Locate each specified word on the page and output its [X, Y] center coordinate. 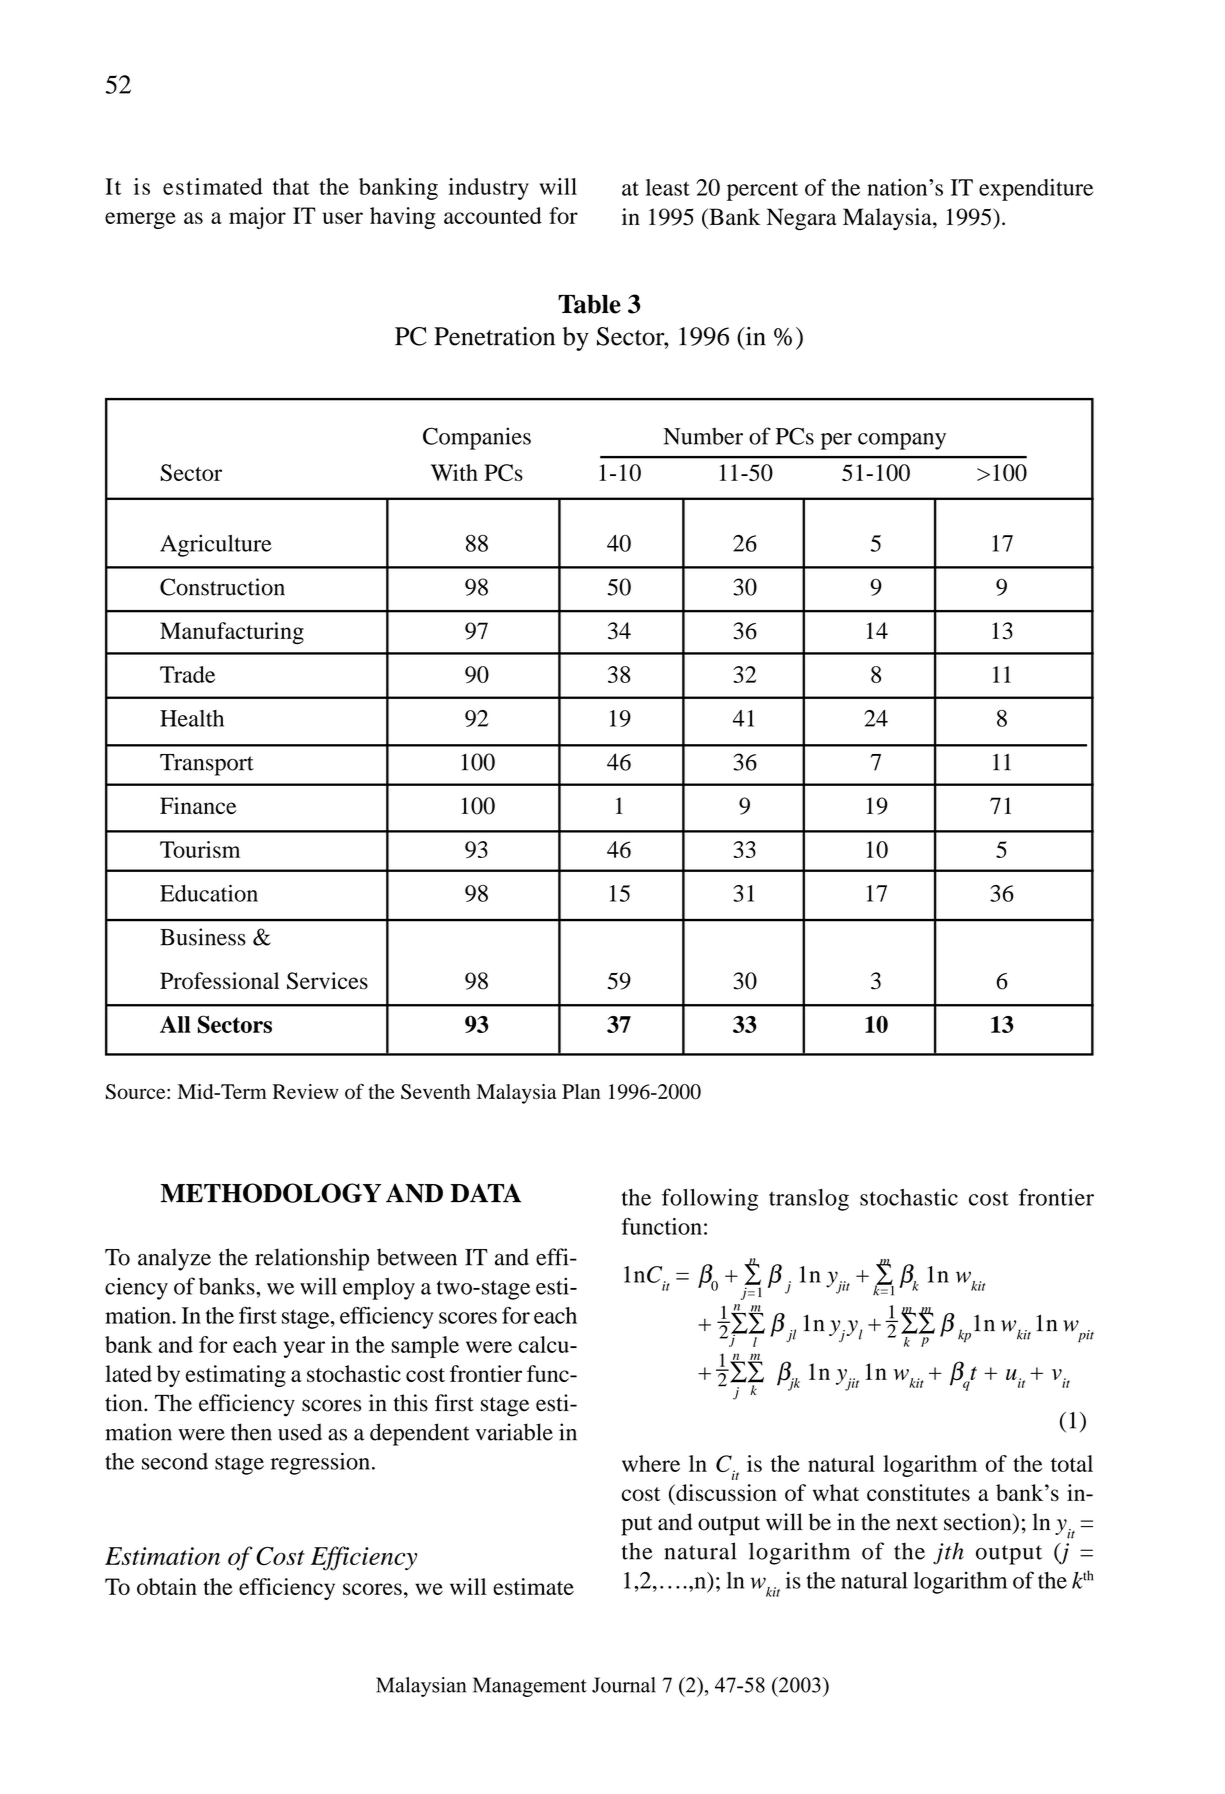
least [668, 187]
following [710, 1199]
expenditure [1036, 190]
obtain [167, 1586]
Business [203, 937]
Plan [581, 1091]
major [257, 218]
